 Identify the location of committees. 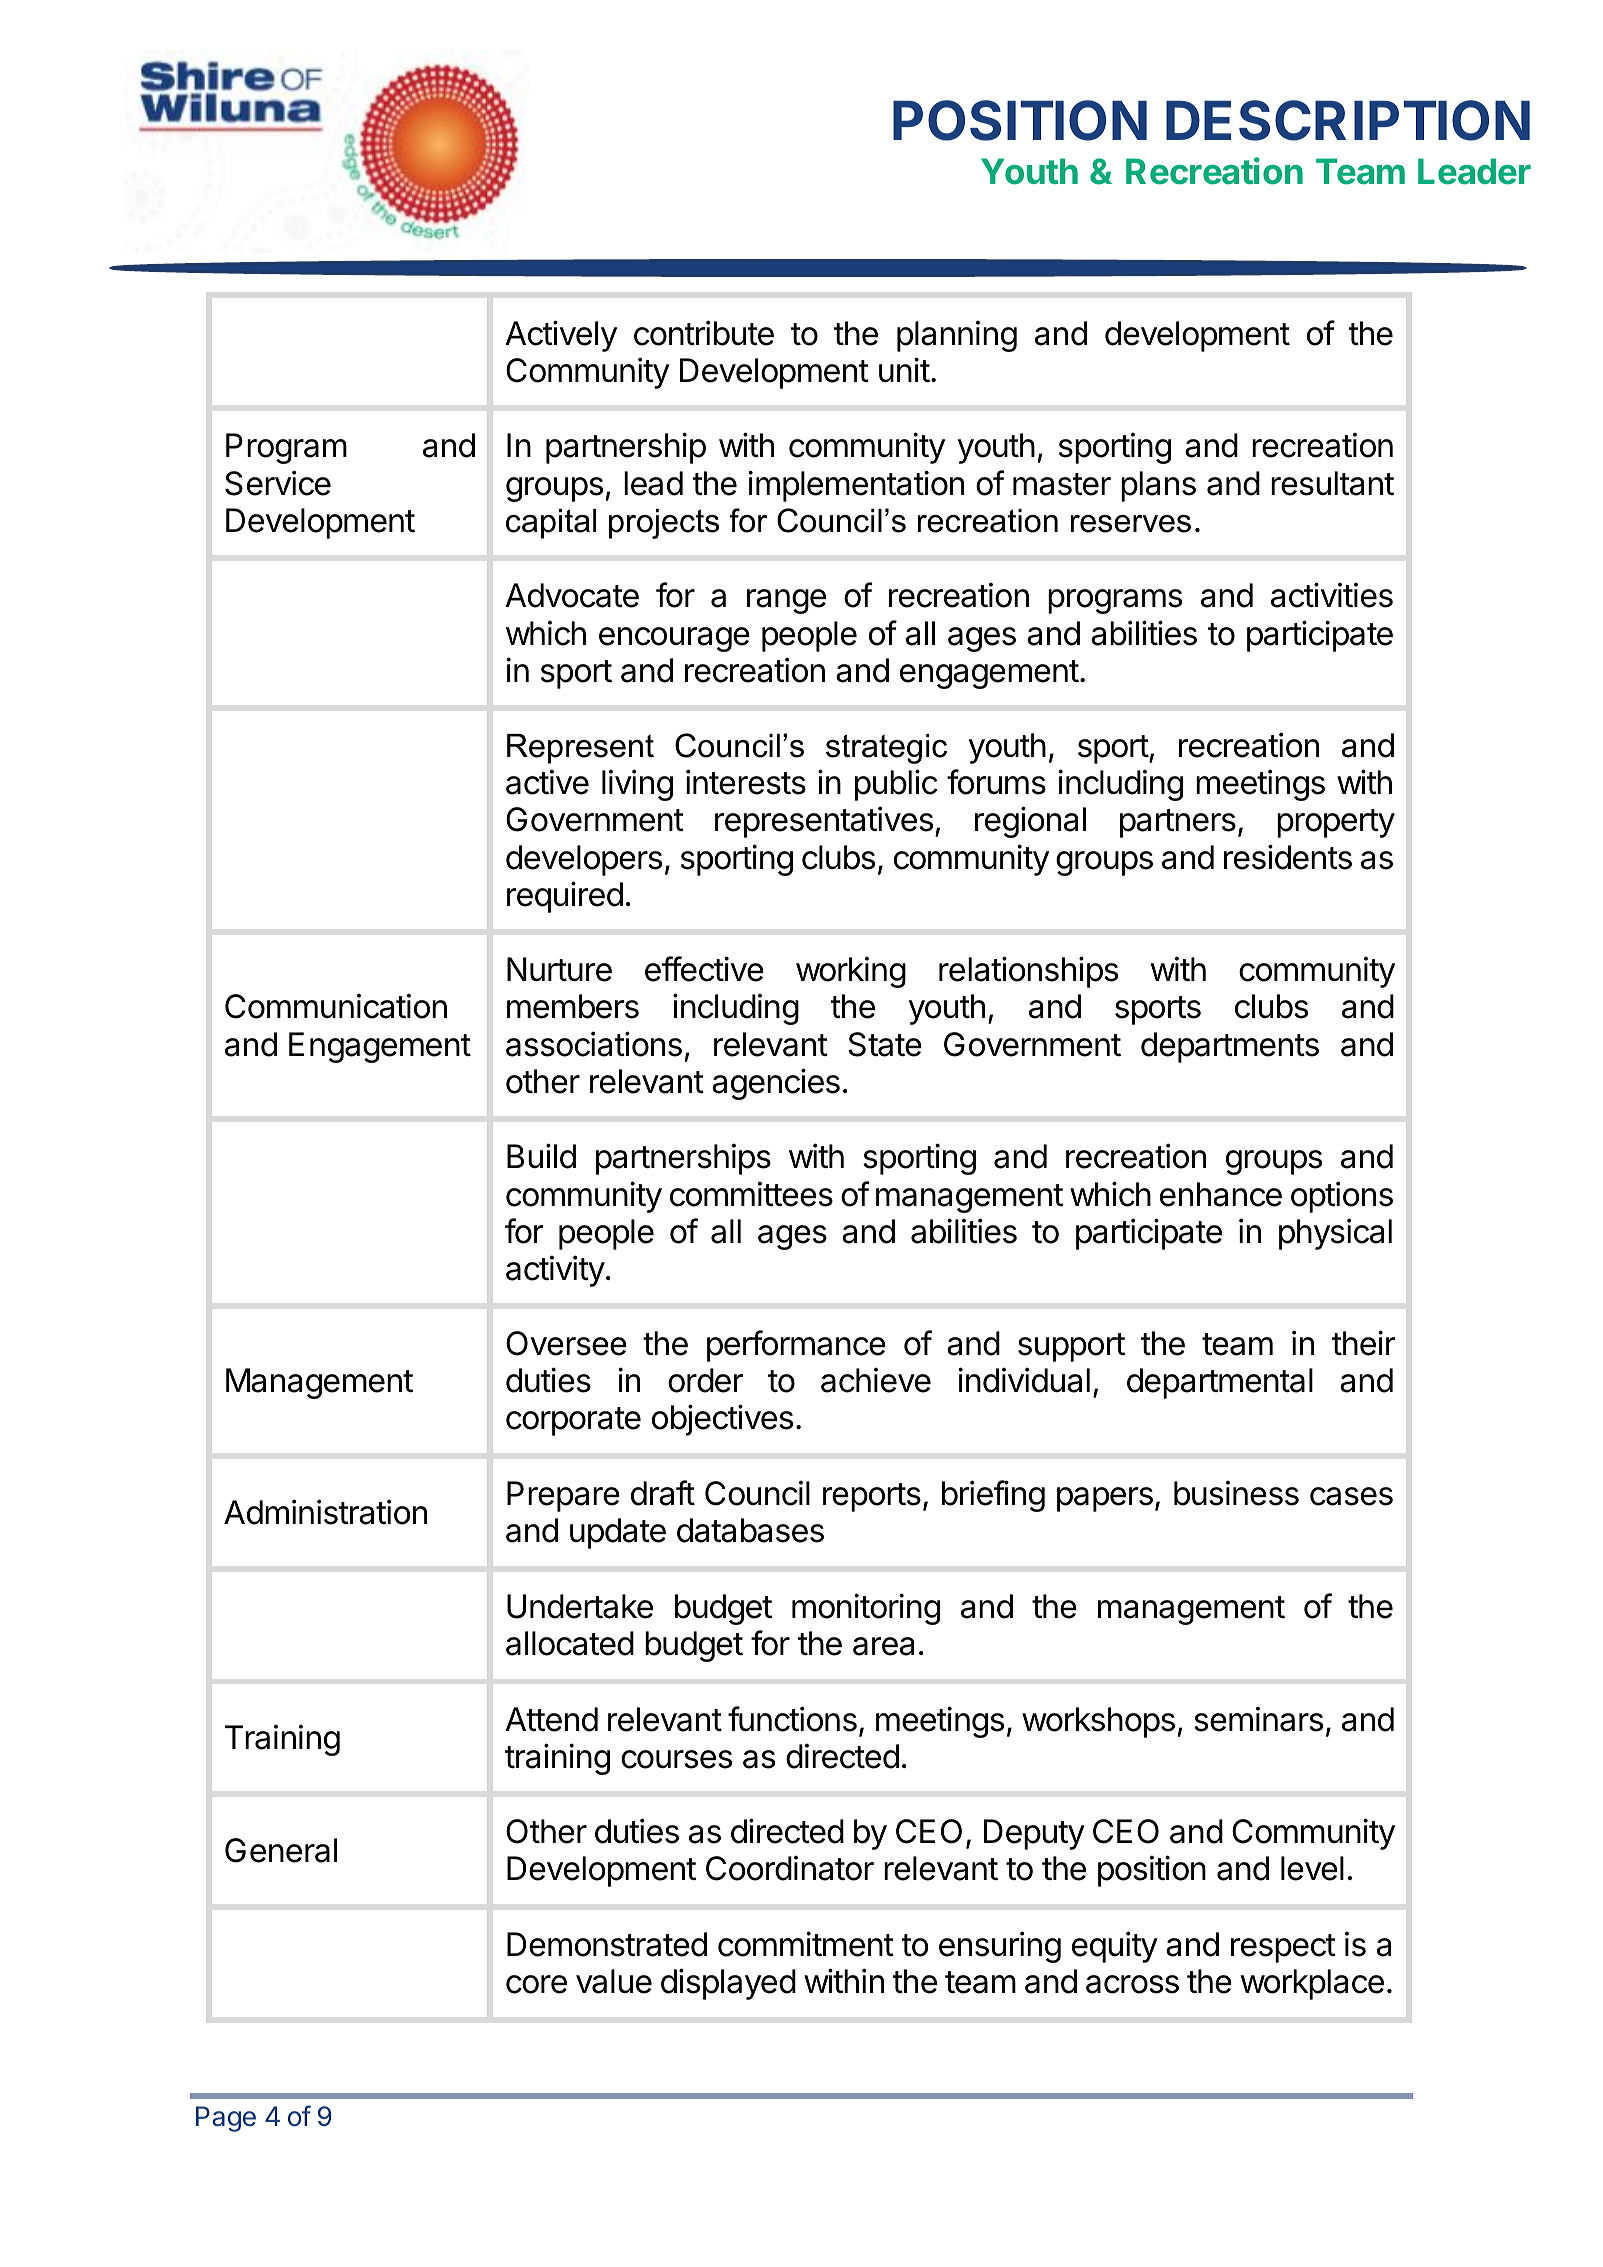
(751, 1194).
